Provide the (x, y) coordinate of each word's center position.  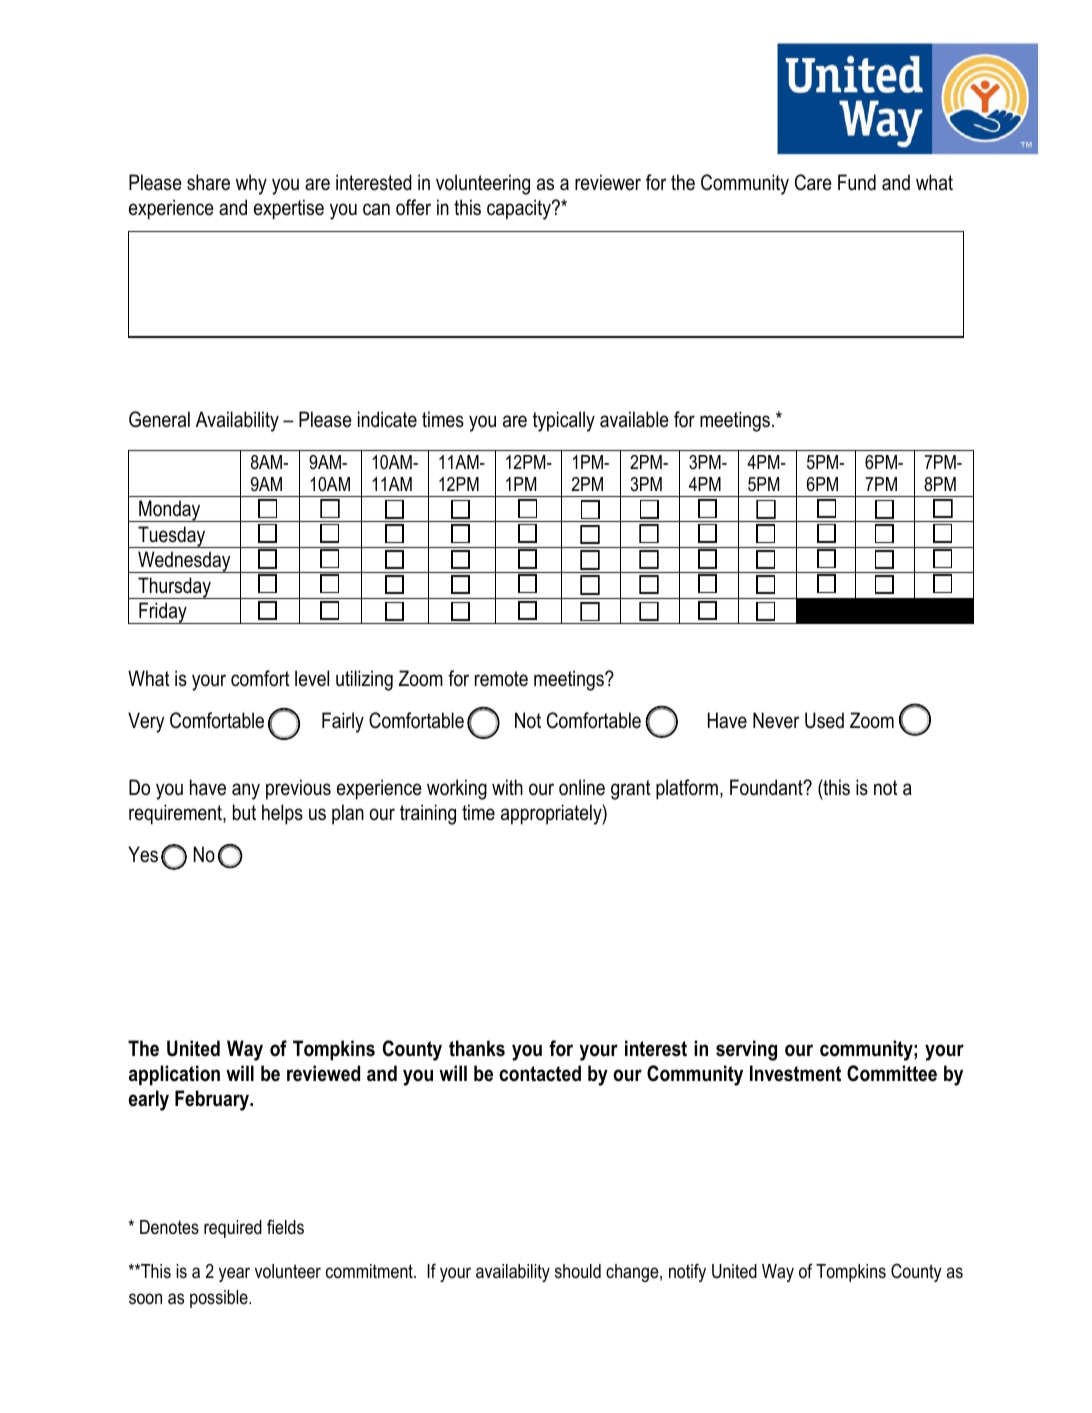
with (507, 787)
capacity (520, 209)
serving (746, 1050)
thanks (477, 1048)
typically (564, 421)
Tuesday (172, 537)
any (246, 791)
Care (813, 182)
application (174, 1075)
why (251, 184)
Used (824, 720)
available (634, 419)
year (234, 1274)
